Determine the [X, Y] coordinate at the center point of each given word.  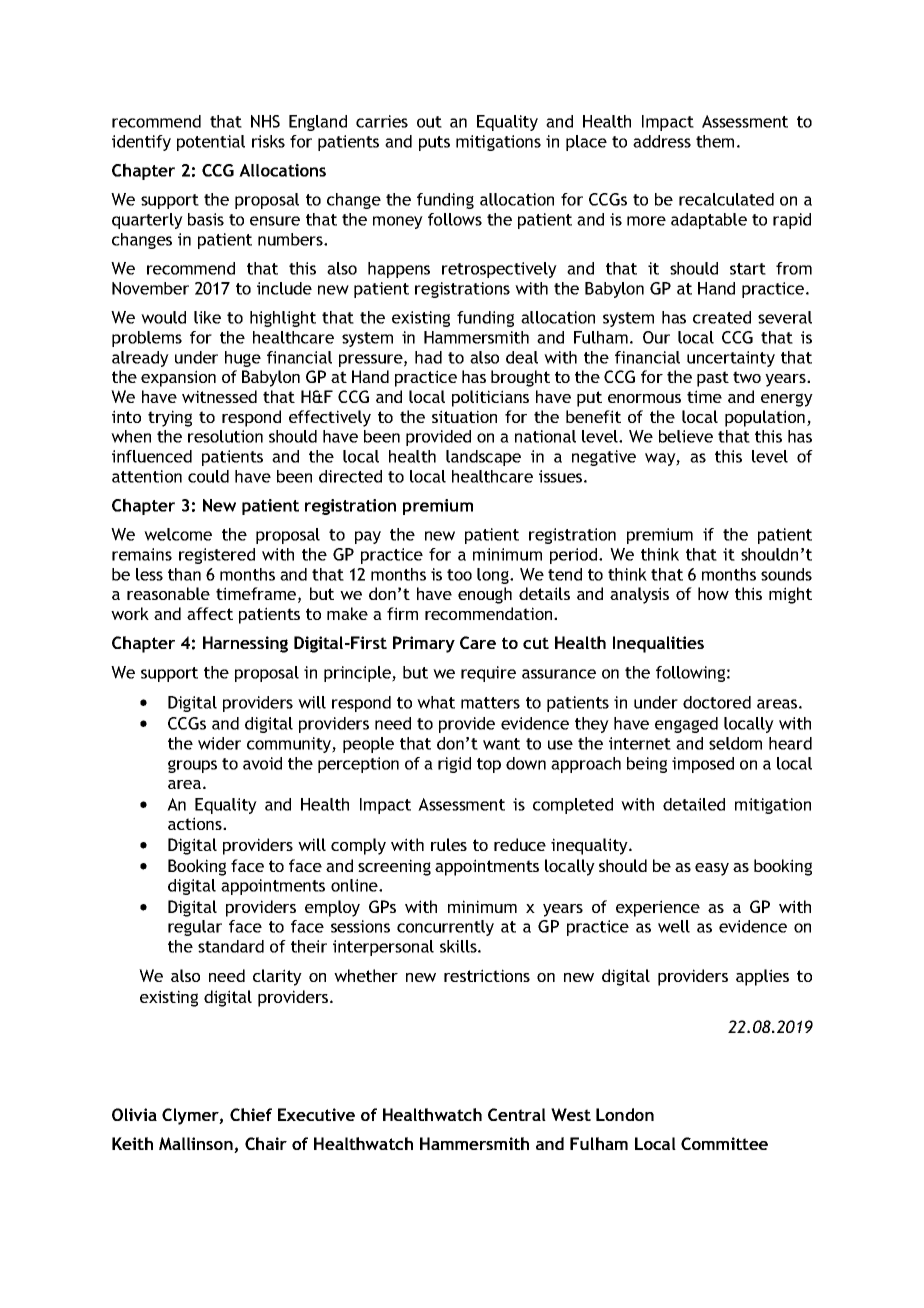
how [713, 593]
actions [196, 823]
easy [712, 869]
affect [210, 613]
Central [517, 1114]
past [713, 379]
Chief [251, 1114]
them [715, 141]
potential [211, 143]
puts [434, 143]
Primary [424, 644]
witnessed [219, 396]
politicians [490, 398]
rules [449, 844]
